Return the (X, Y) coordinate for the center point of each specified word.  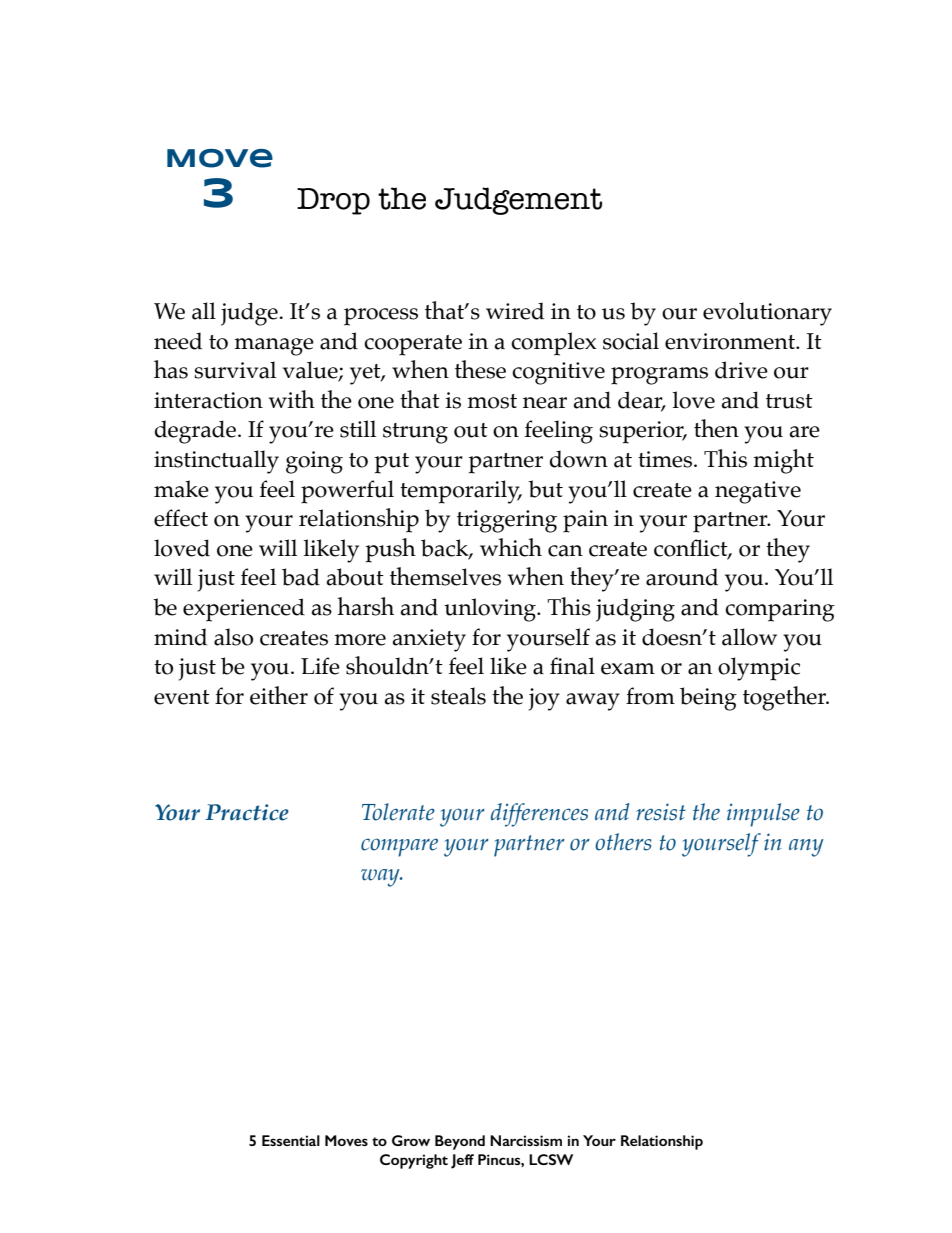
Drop (333, 201)
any (806, 848)
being (708, 699)
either (279, 695)
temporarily (461, 492)
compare (399, 847)
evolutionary (767, 314)
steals (458, 696)
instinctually (216, 462)
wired (515, 311)
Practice (247, 812)
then (716, 428)
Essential (291, 1140)
